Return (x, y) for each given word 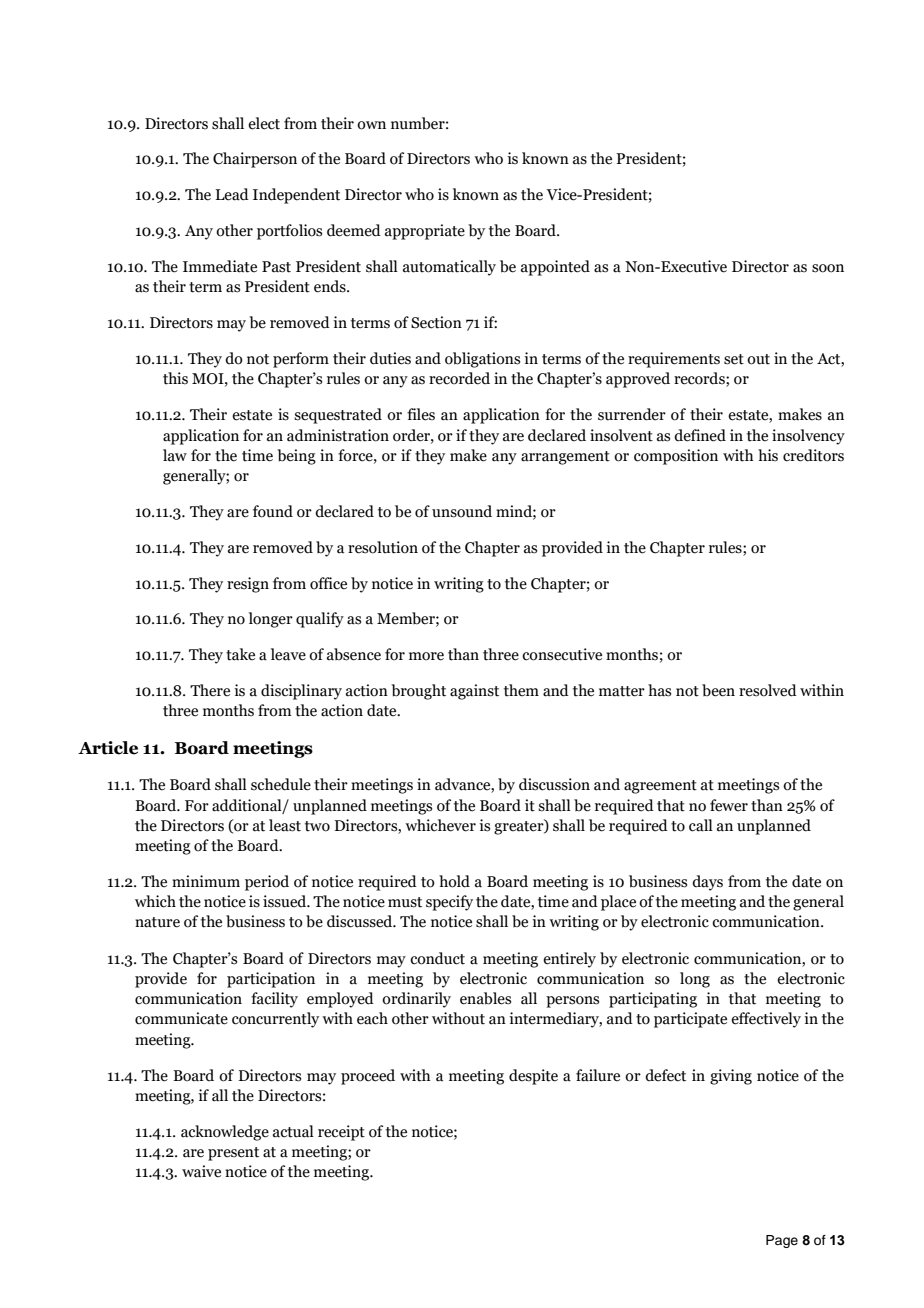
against (474, 692)
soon (828, 268)
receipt (341, 1133)
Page (782, 1241)
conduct (437, 958)
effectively (766, 1020)
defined (700, 435)
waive (201, 1171)
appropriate (425, 232)
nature (157, 922)
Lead (232, 194)
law (175, 455)
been (718, 690)
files (421, 414)
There (210, 690)
